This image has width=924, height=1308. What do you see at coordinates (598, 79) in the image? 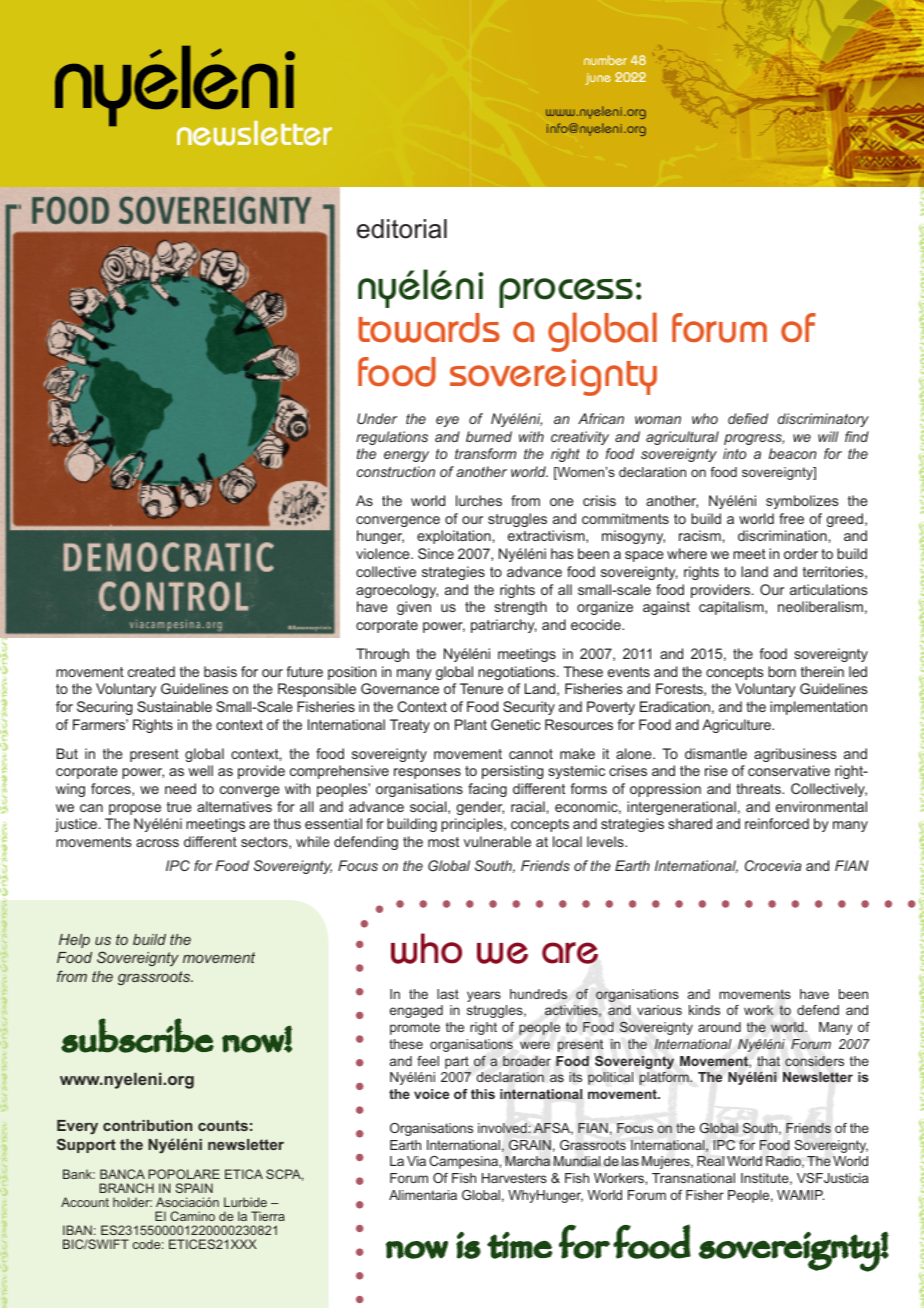
I see `june` at bounding box center [598, 79].
